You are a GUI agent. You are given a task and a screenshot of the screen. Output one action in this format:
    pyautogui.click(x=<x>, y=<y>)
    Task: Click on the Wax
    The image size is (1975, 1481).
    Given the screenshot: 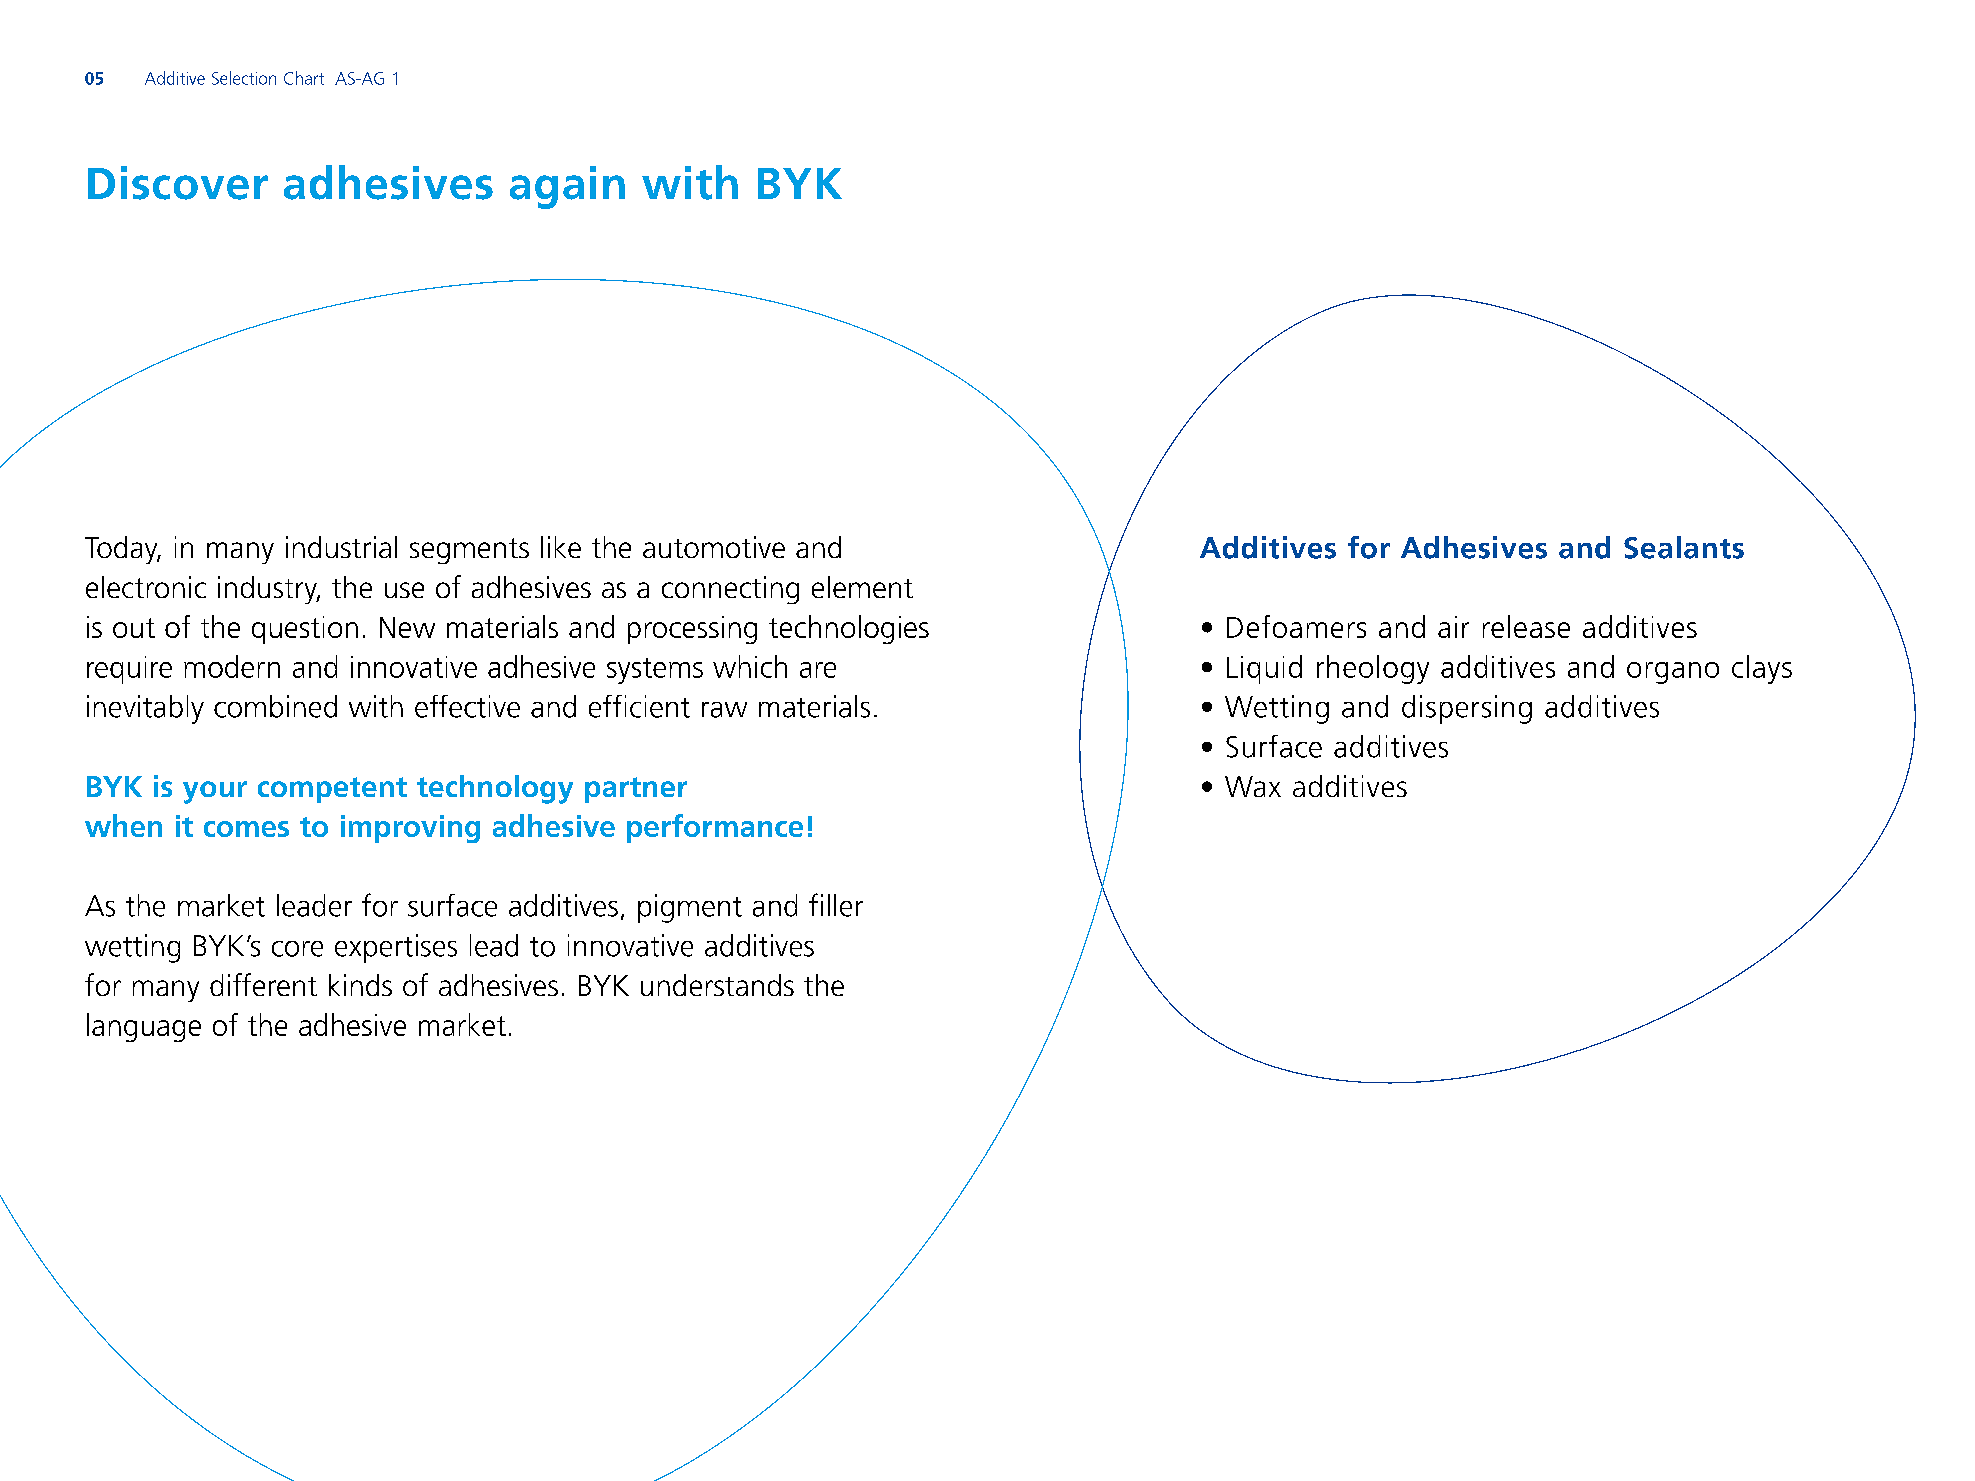 What is the action you would take?
    pyautogui.click(x=1253, y=786)
